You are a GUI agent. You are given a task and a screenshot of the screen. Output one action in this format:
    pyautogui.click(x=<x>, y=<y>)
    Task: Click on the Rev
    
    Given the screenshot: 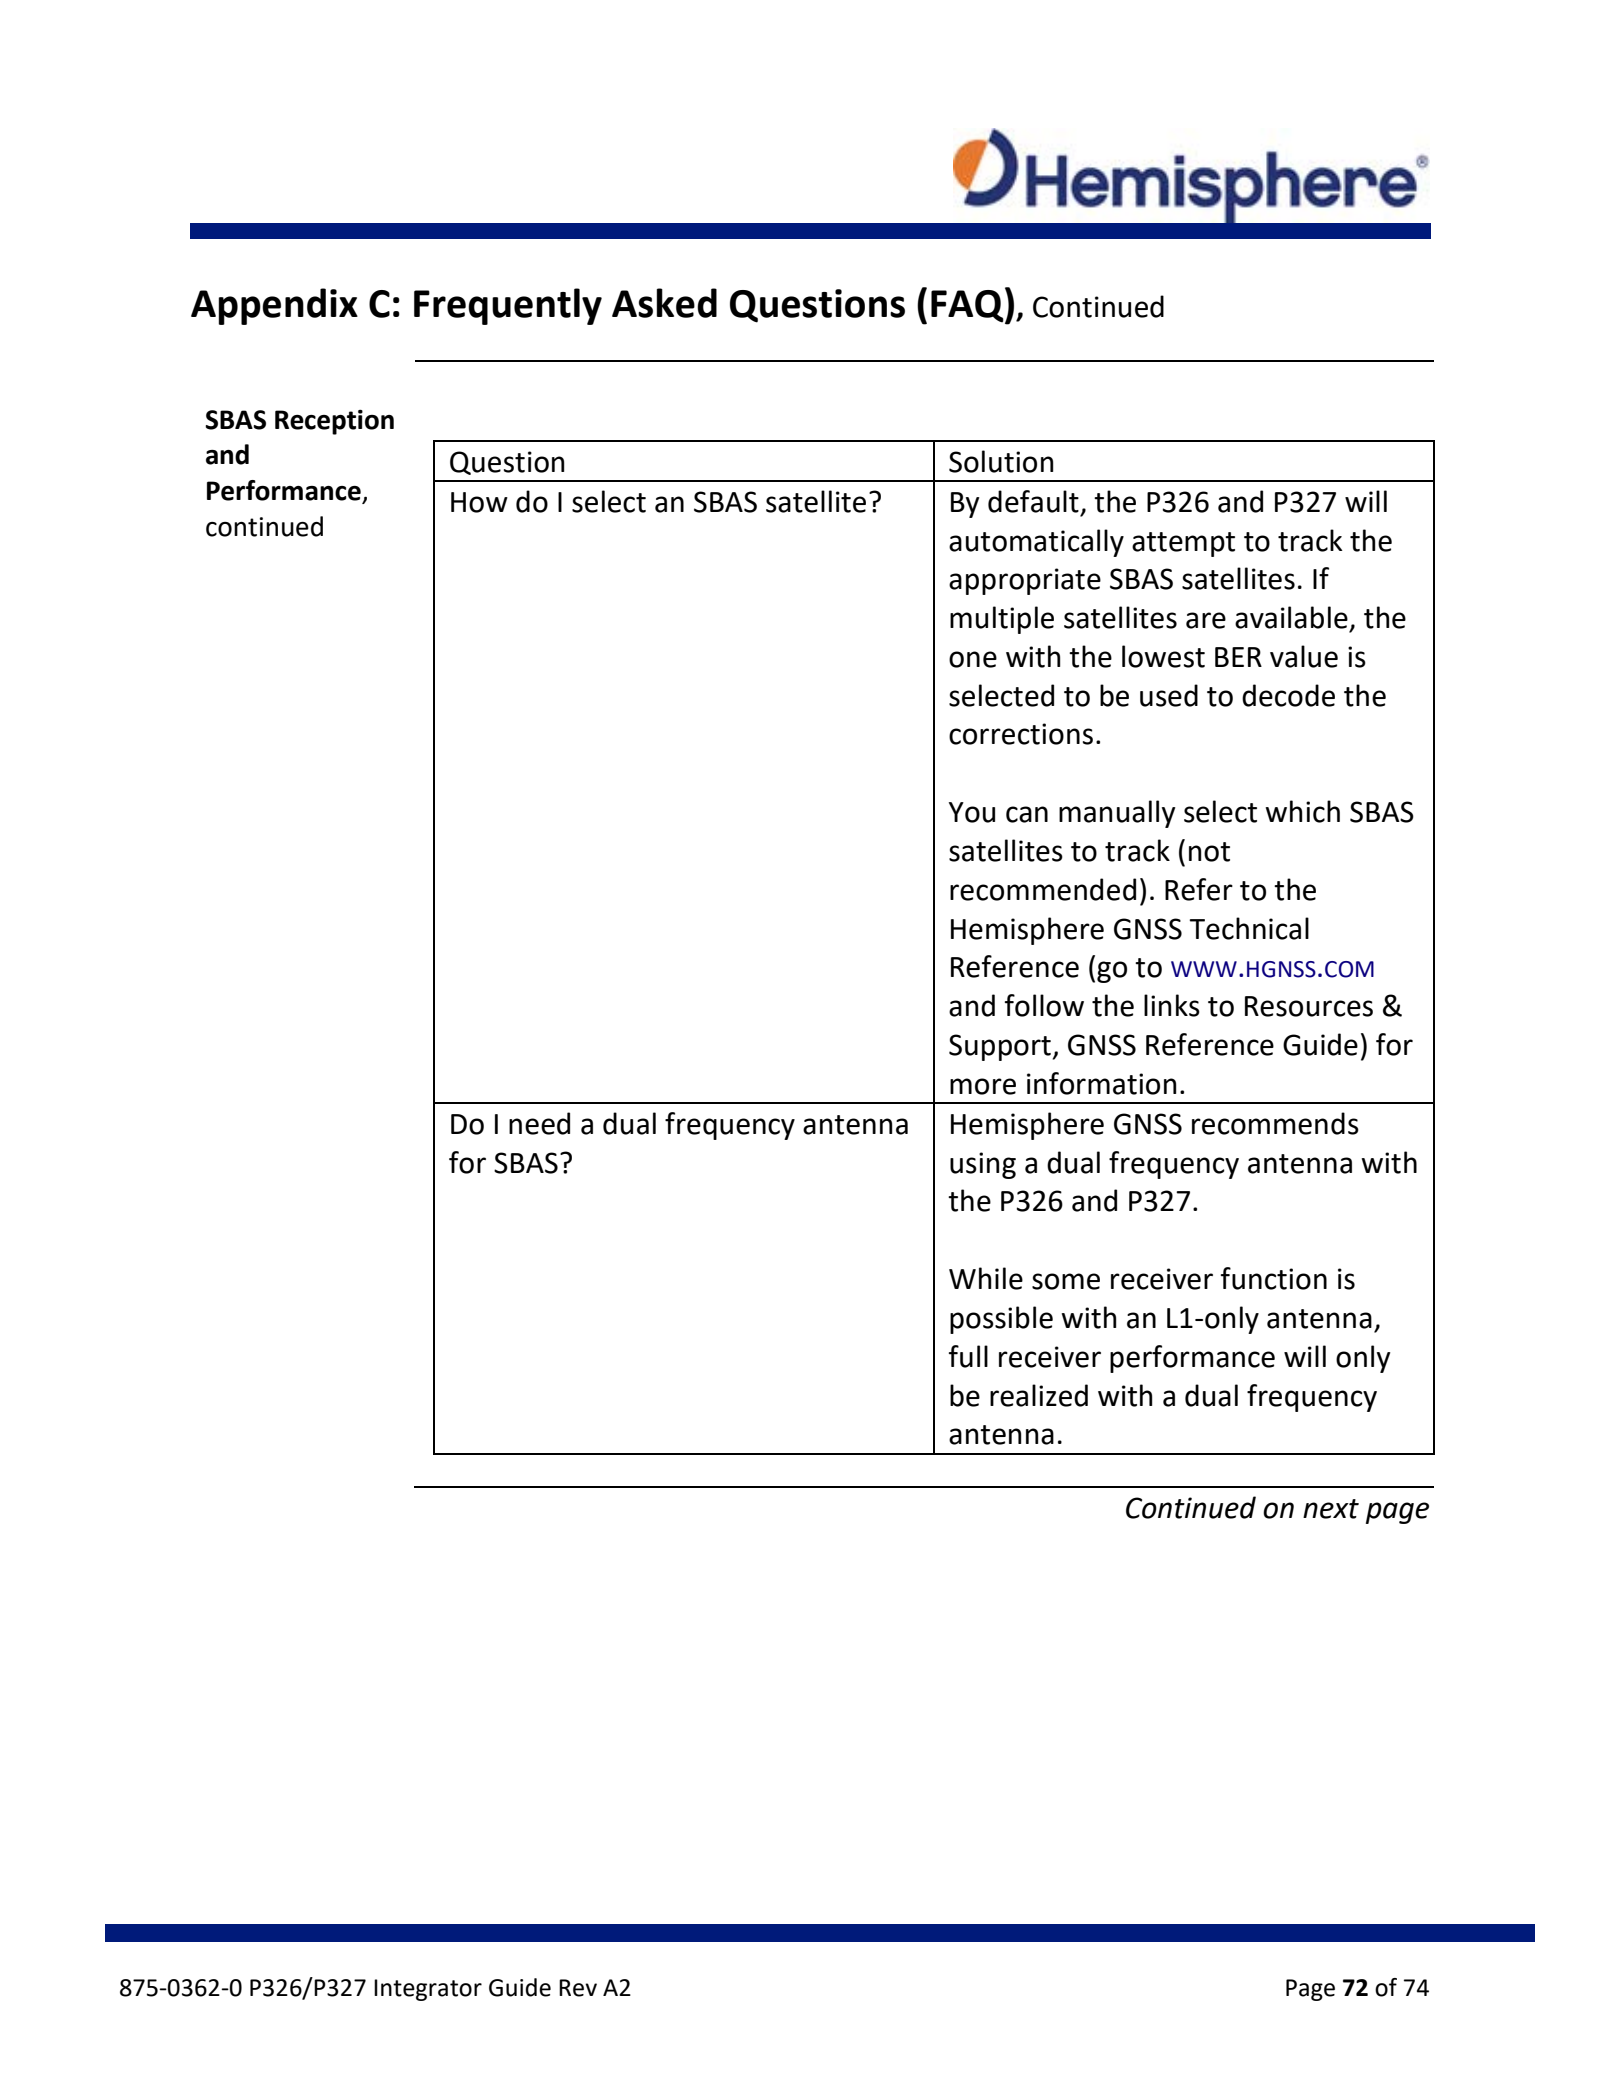 What is the action you would take?
    pyautogui.click(x=578, y=1988)
